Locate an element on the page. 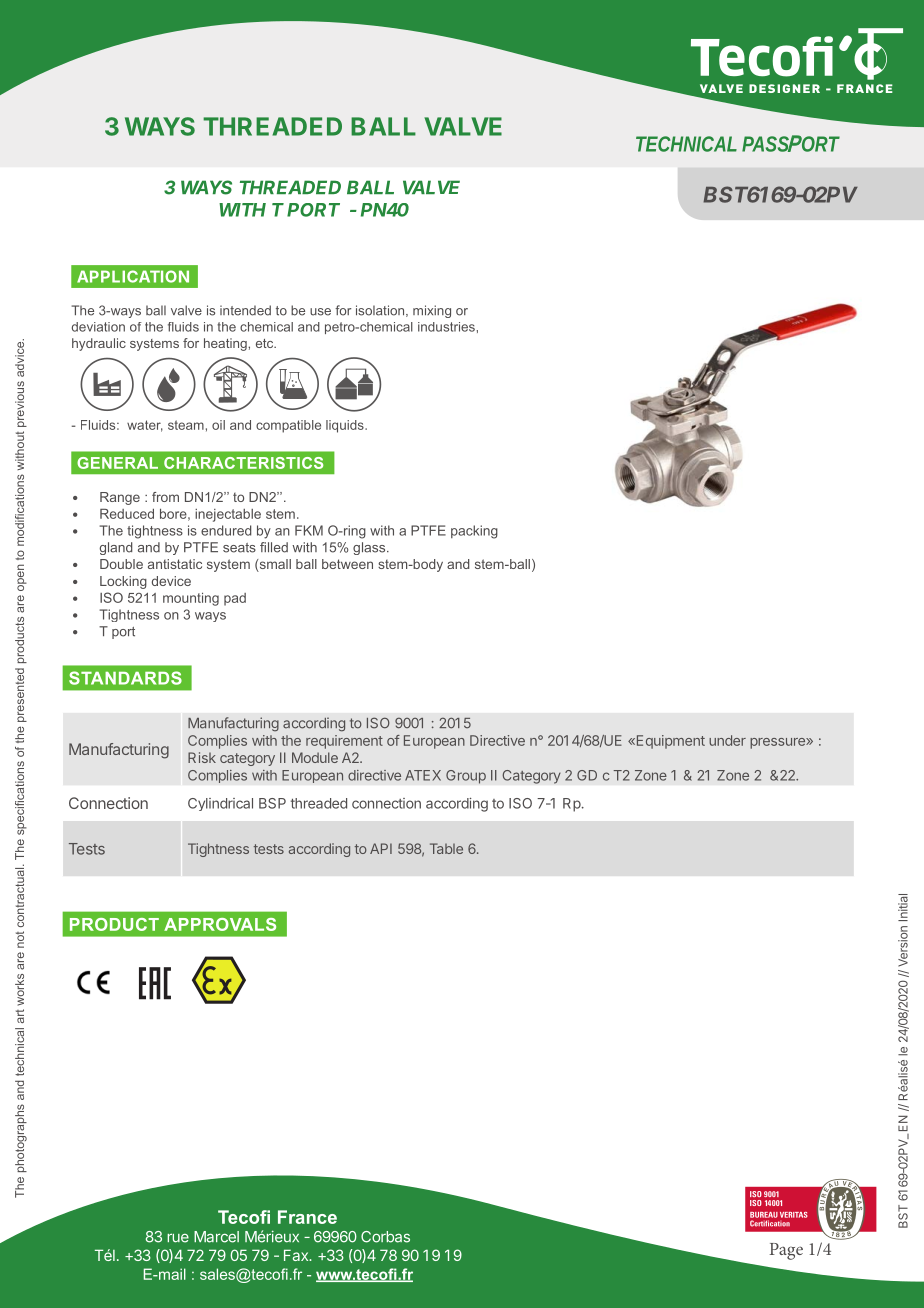 This image has height=1308, width=924. industries is located at coordinates (446, 327).
